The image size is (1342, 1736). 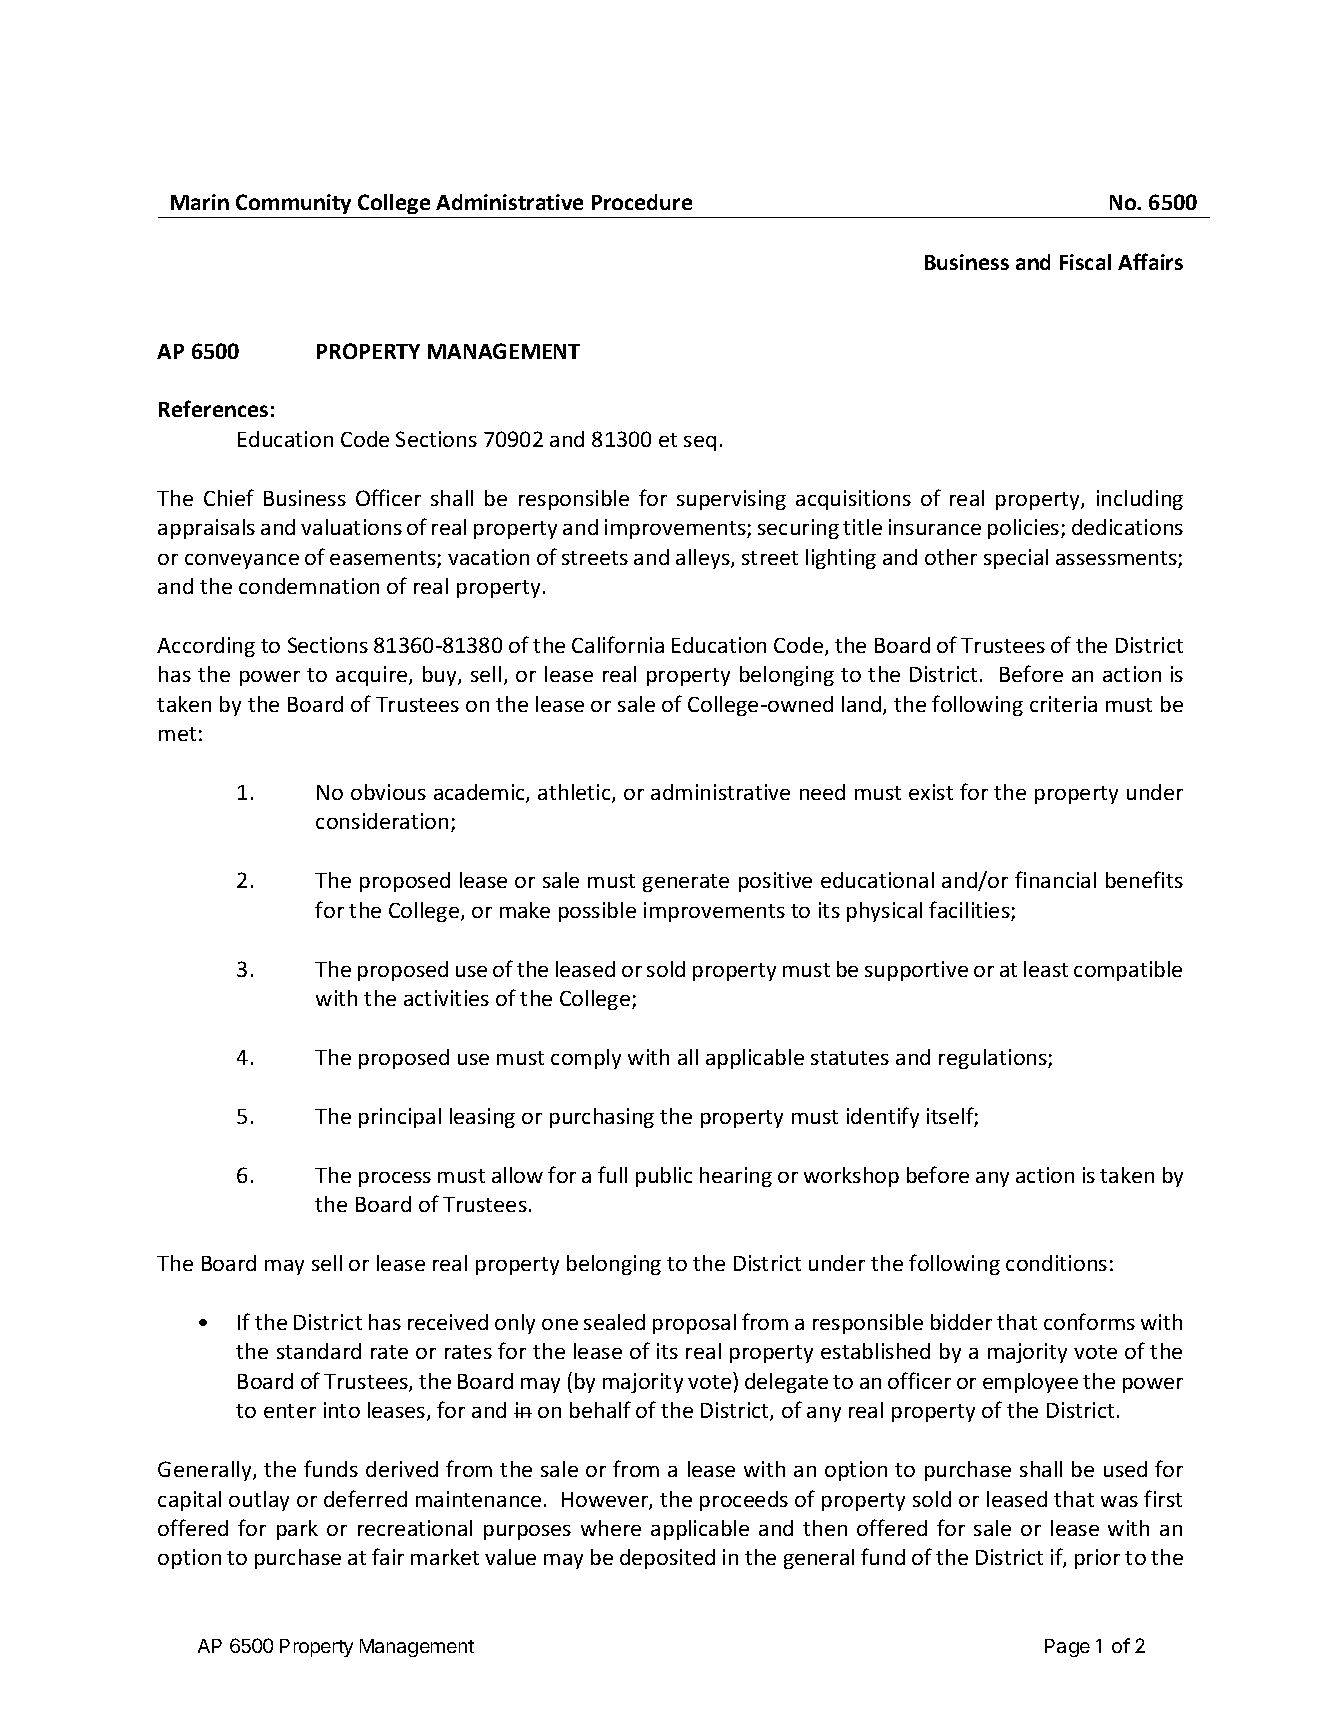 What do you see at coordinates (994, 1059) in the image?
I see `regulations` at bounding box center [994, 1059].
